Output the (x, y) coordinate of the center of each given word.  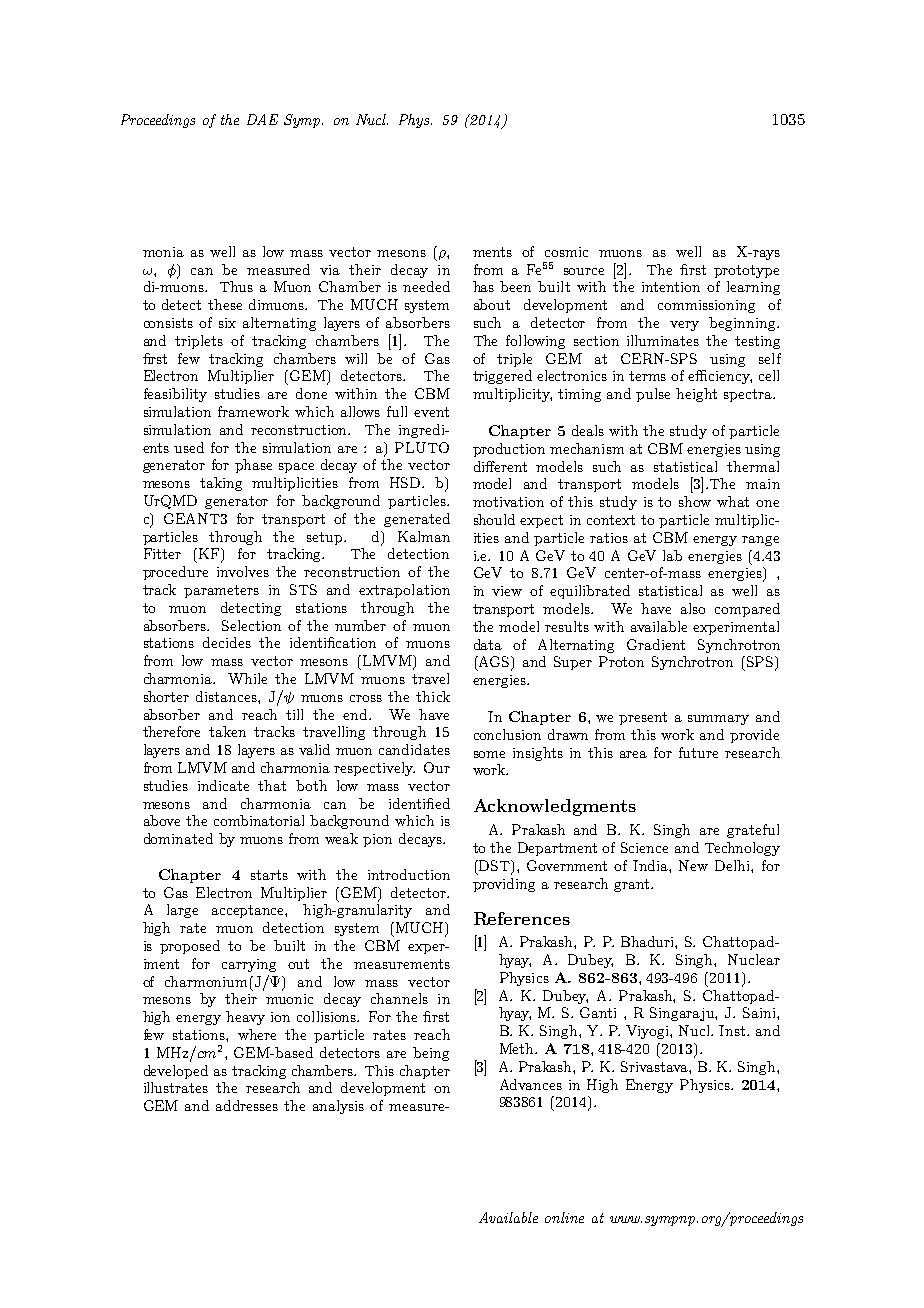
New (693, 865)
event (431, 412)
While (247, 678)
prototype (746, 271)
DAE (262, 119)
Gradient (656, 644)
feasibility (175, 395)
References (522, 918)
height (696, 395)
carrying (249, 965)
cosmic (566, 252)
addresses (247, 1105)
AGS (494, 663)
